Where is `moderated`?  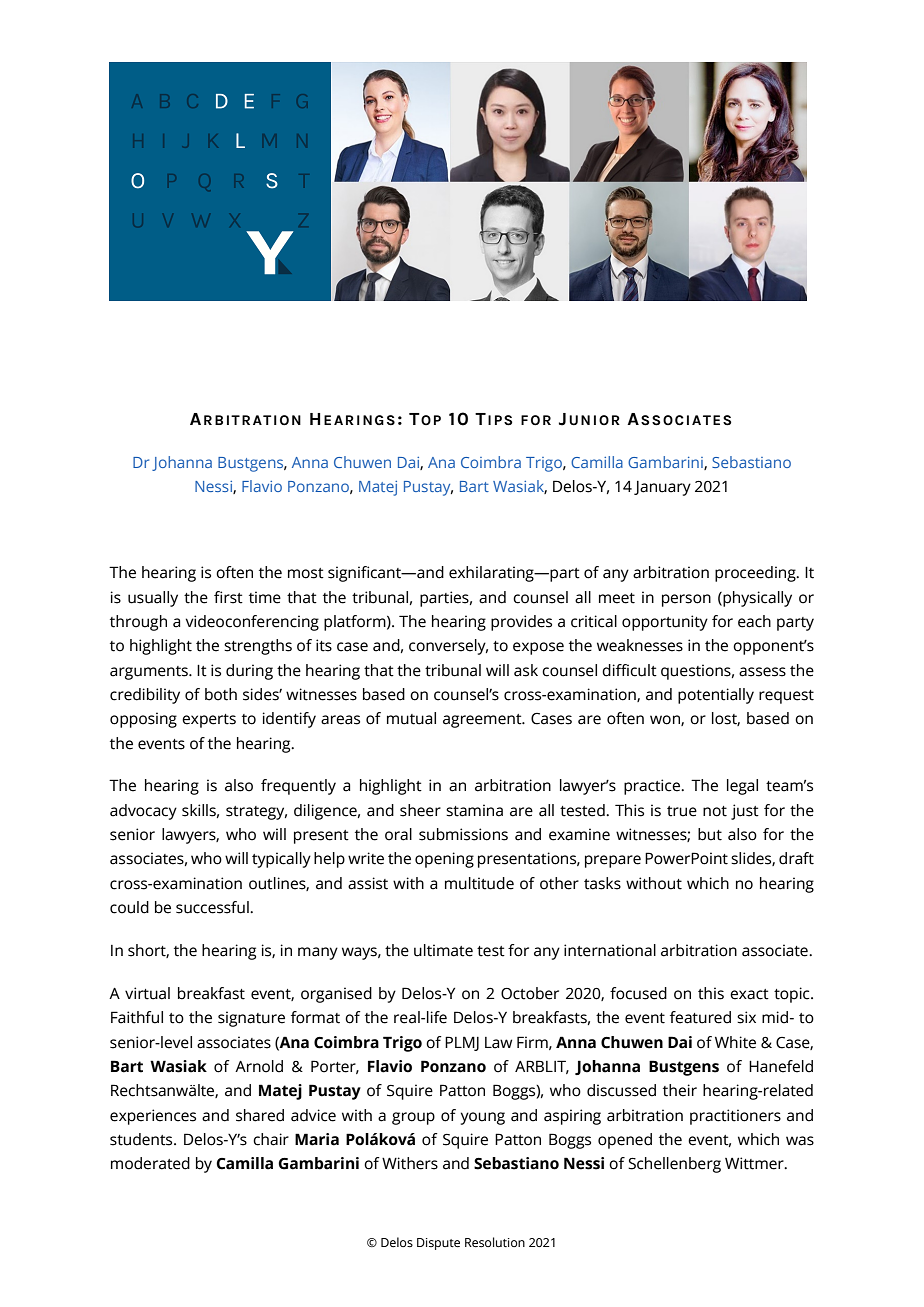 moderated is located at coordinates (150, 1163).
